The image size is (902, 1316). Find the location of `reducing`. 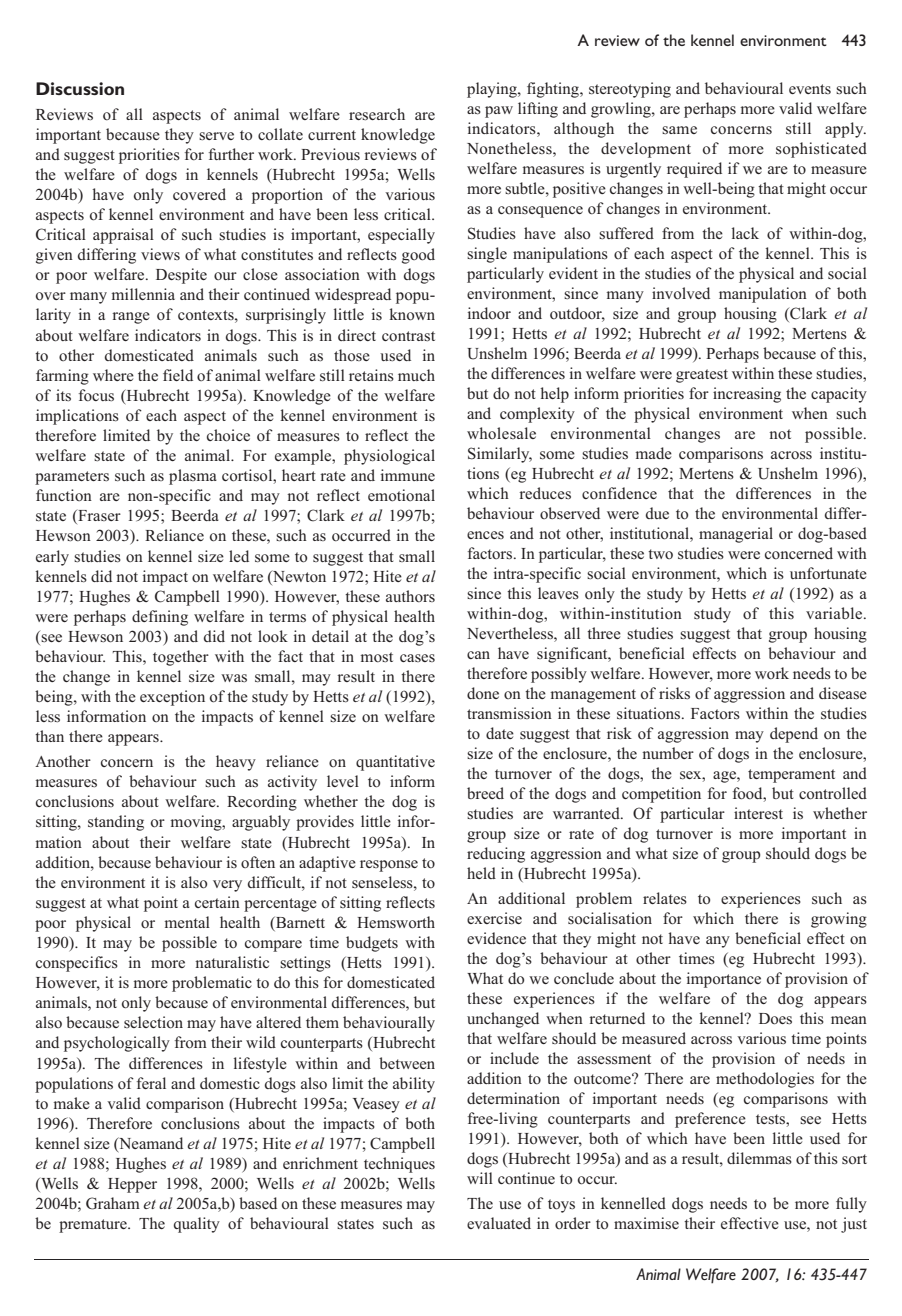

reducing is located at coordinates (496, 855).
